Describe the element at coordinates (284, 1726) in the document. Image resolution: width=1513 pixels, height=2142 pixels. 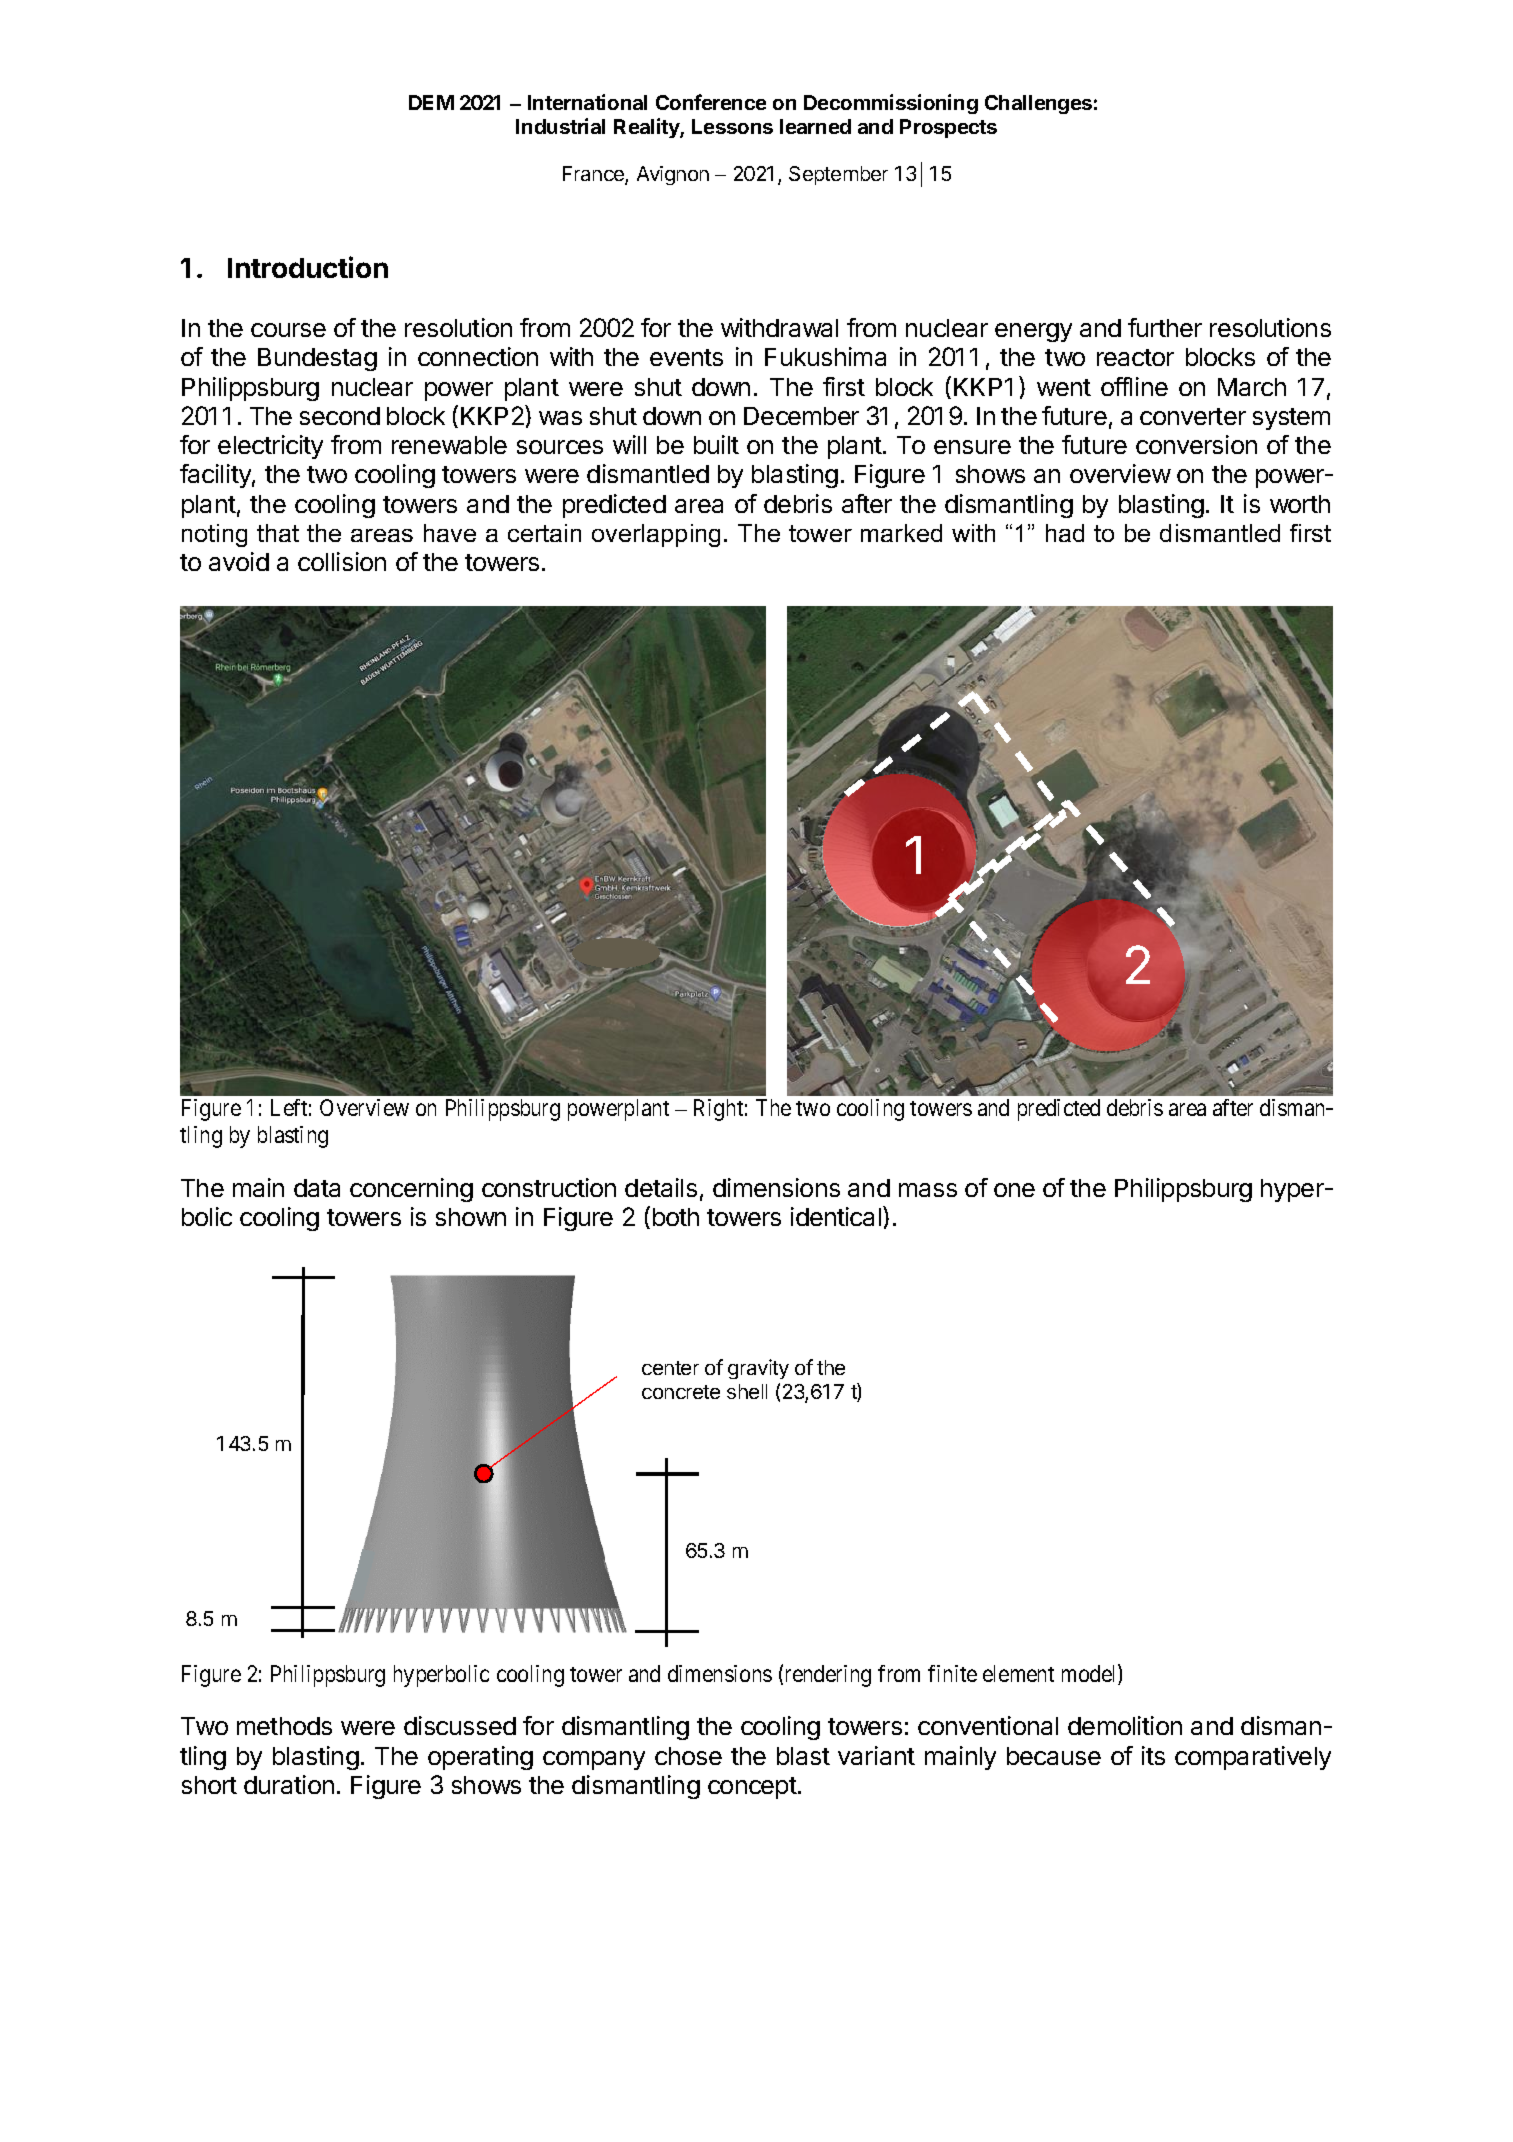
I see `methods` at that location.
